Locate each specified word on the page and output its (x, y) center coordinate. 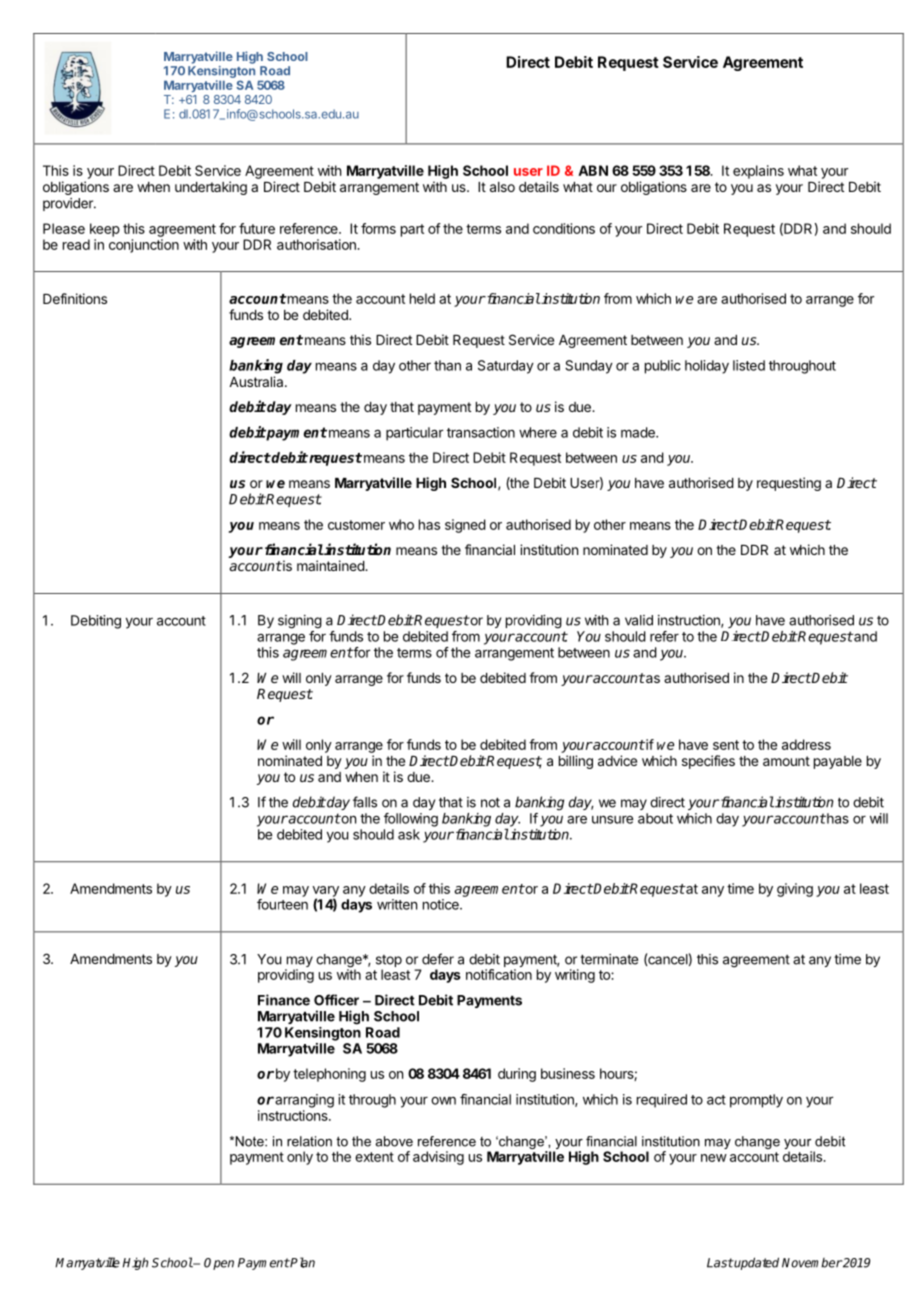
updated (756, 1263)
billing (576, 762)
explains (758, 172)
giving (795, 890)
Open (219, 1264)
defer (438, 959)
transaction (481, 432)
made (639, 432)
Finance (284, 1000)
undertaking (211, 188)
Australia (257, 381)
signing (300, 622)
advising (438, 1158)
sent (726, 745)
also (502, 187)
